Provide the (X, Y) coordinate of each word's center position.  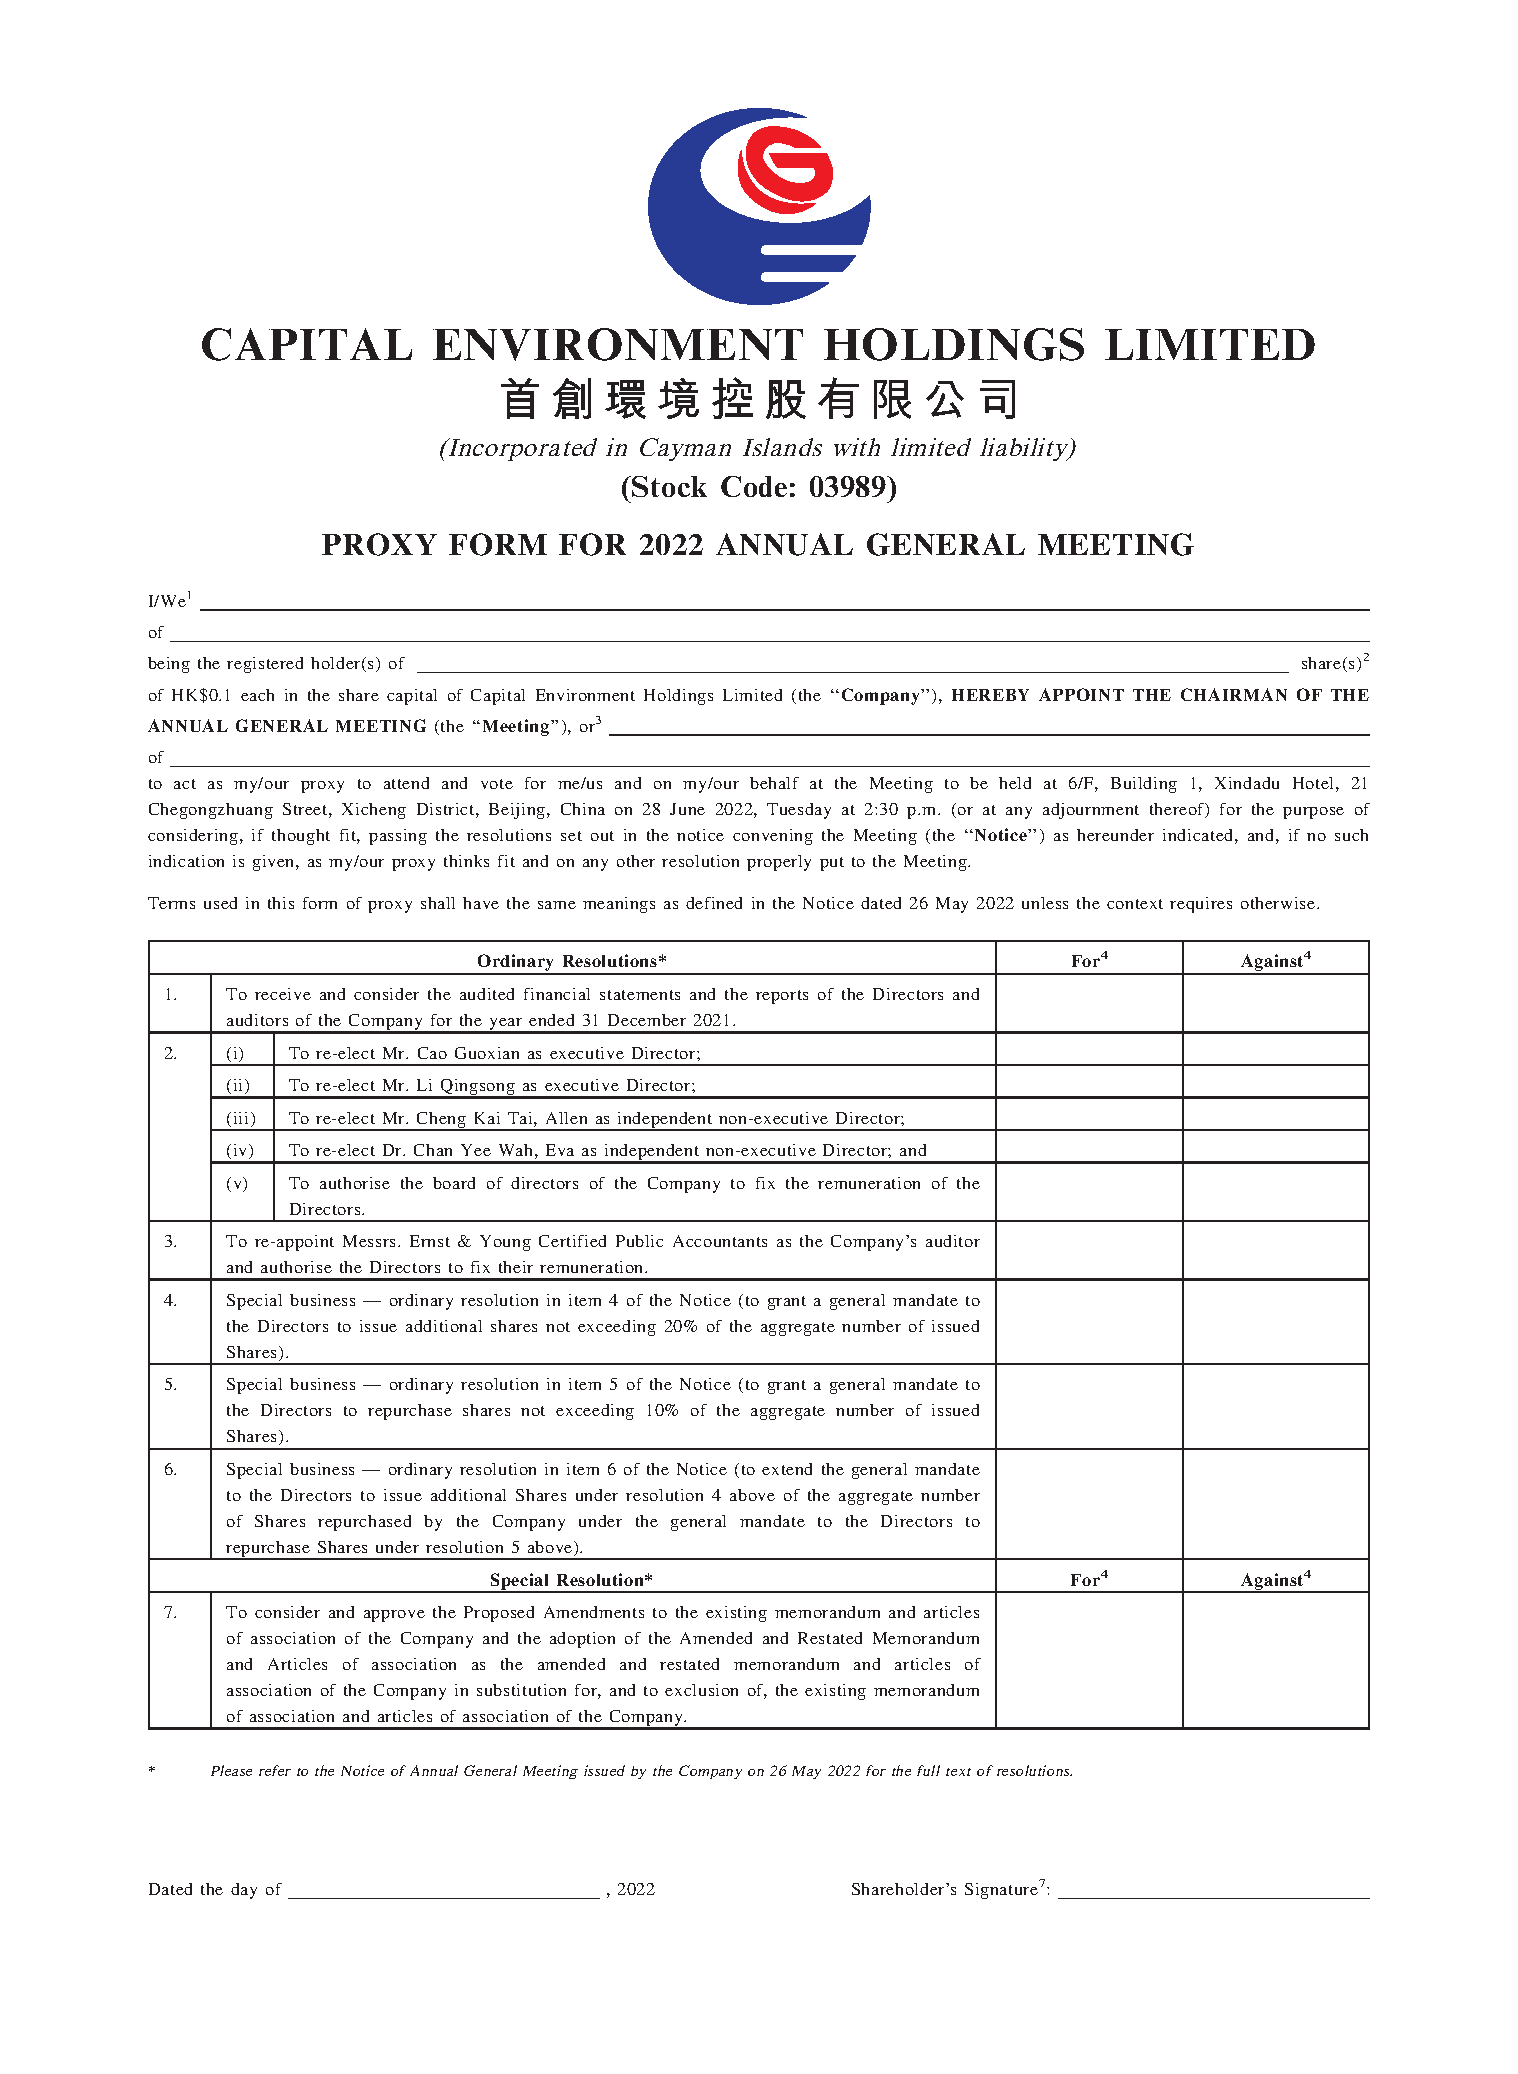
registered (265, 665)
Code (754, 486)
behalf (774, 783)
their (516, 1267)
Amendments (594, 1612)
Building (1144, 785)
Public (639, 1241)
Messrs (369, 1241)
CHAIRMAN (1234, 694)
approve (394, 1616)
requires (1201, 905)
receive (283, 994)
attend (406, 783)
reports (782, 997)
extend (787, 1469)
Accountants (720, 1241)
